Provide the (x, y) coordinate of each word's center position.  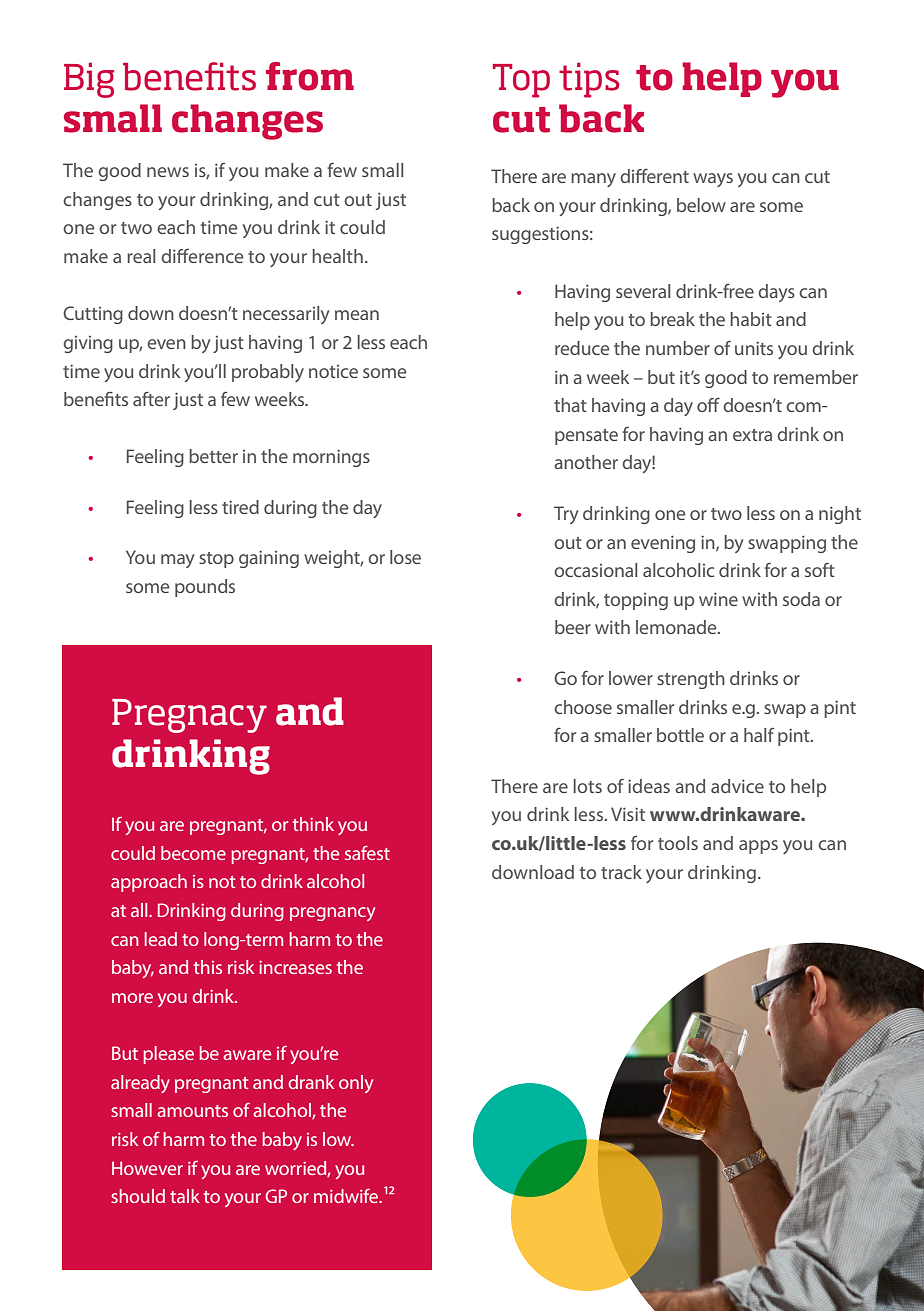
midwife (347, 1196)
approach (149, 883)
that (570, 405)
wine (718, 599)
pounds (205, 588)
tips (589, 80)
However (147, 1168)
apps (758, 847)
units (754, 348)
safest (367, 853)
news (168, 172)
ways (713, 180)
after (151, 399)
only (356, 1084)
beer (573, 627)
